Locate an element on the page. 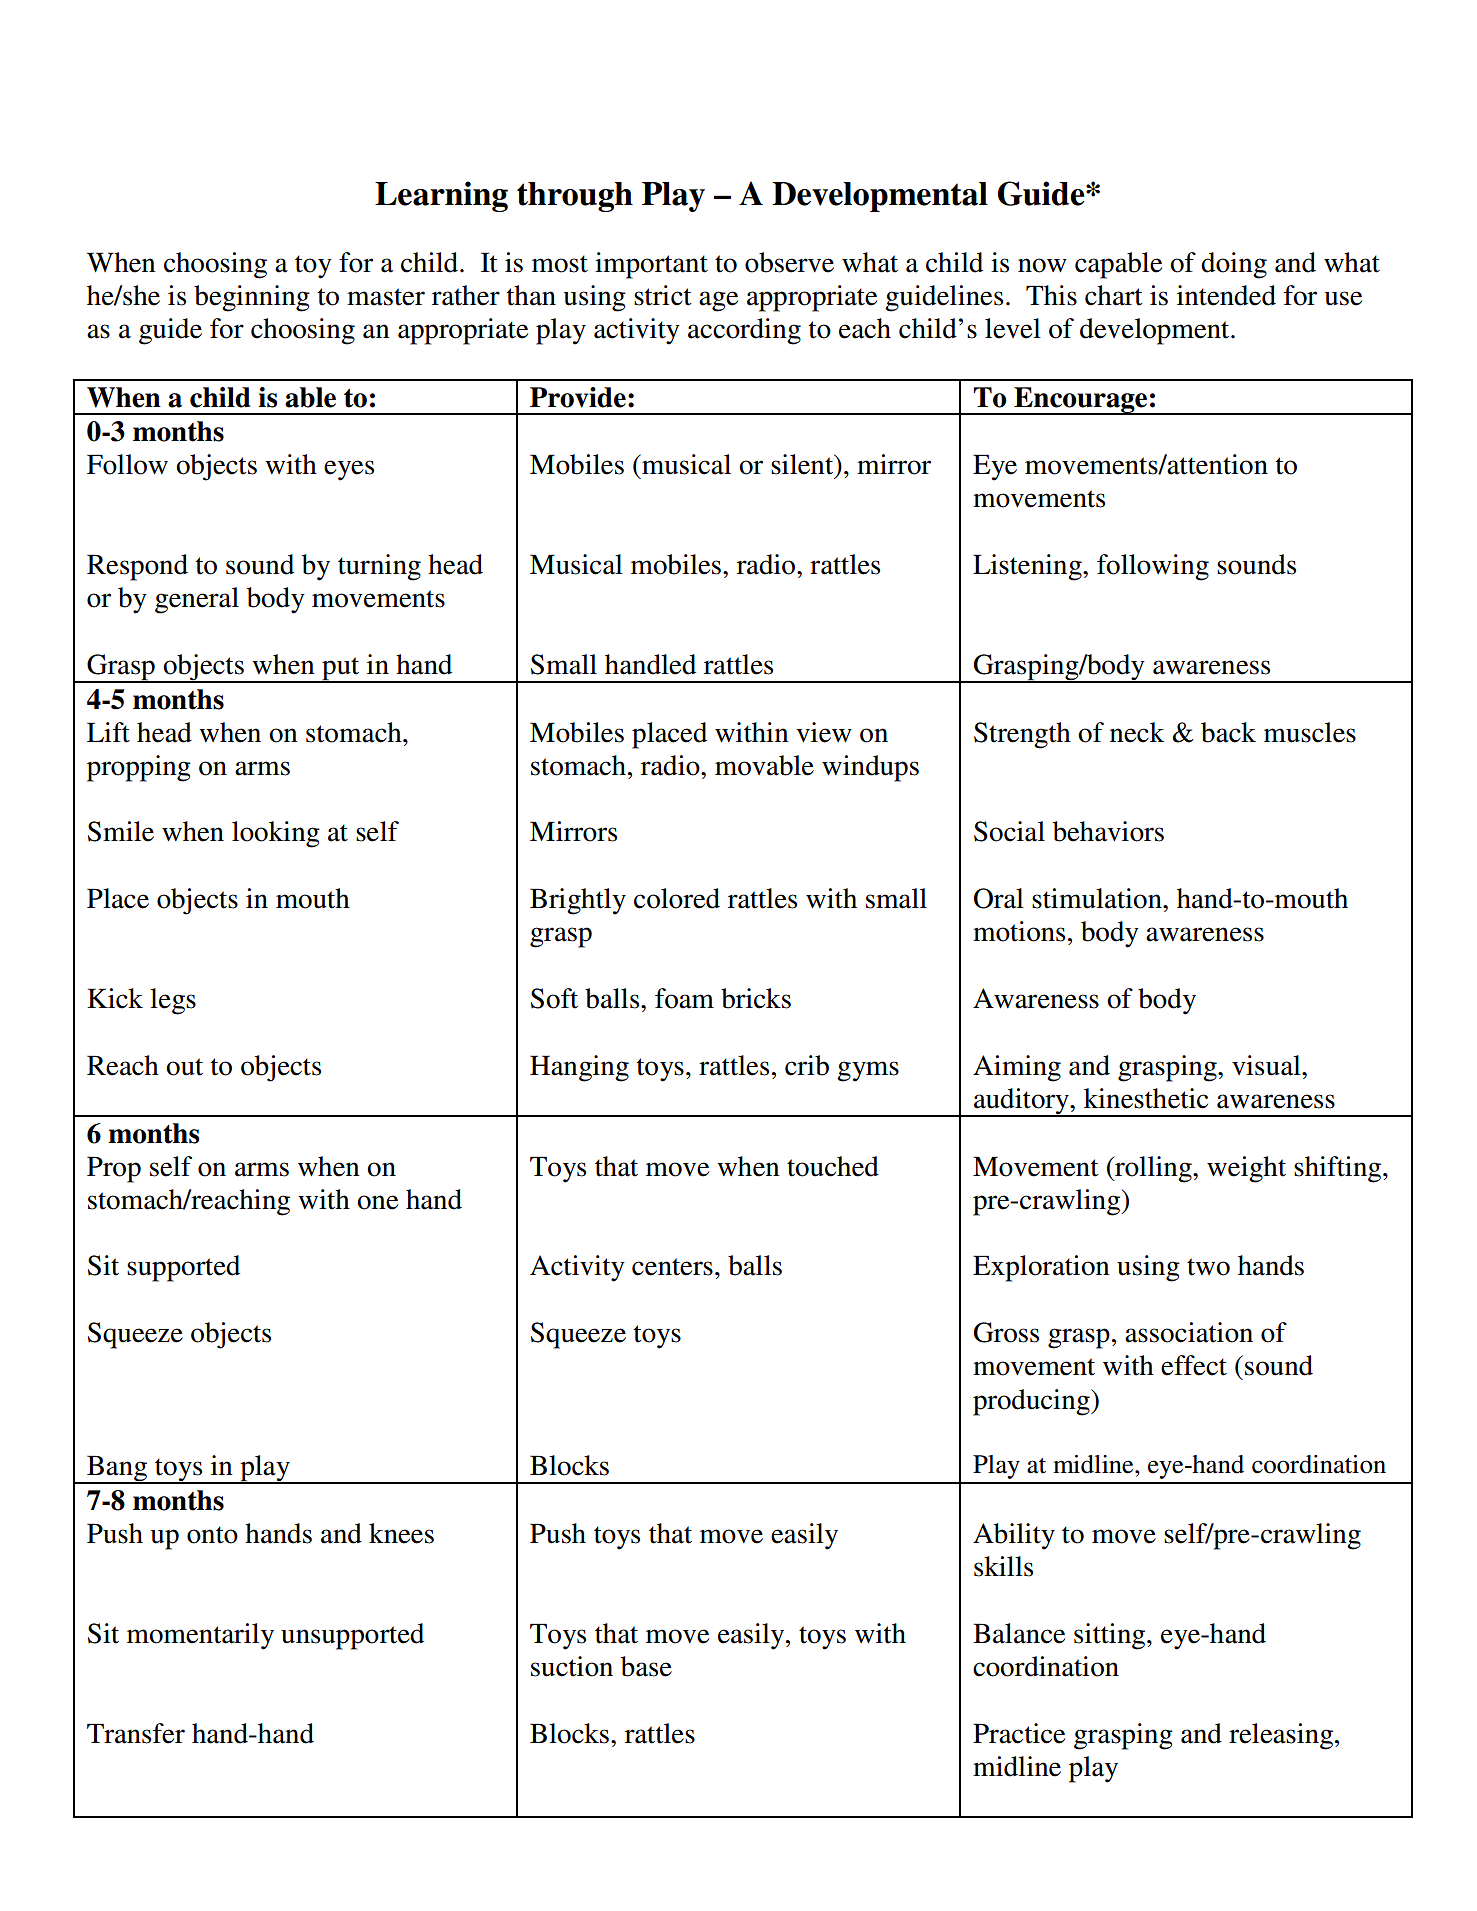 The height and width of the image is (1911, 1477). doing is located at coordinates (1234, 265).
